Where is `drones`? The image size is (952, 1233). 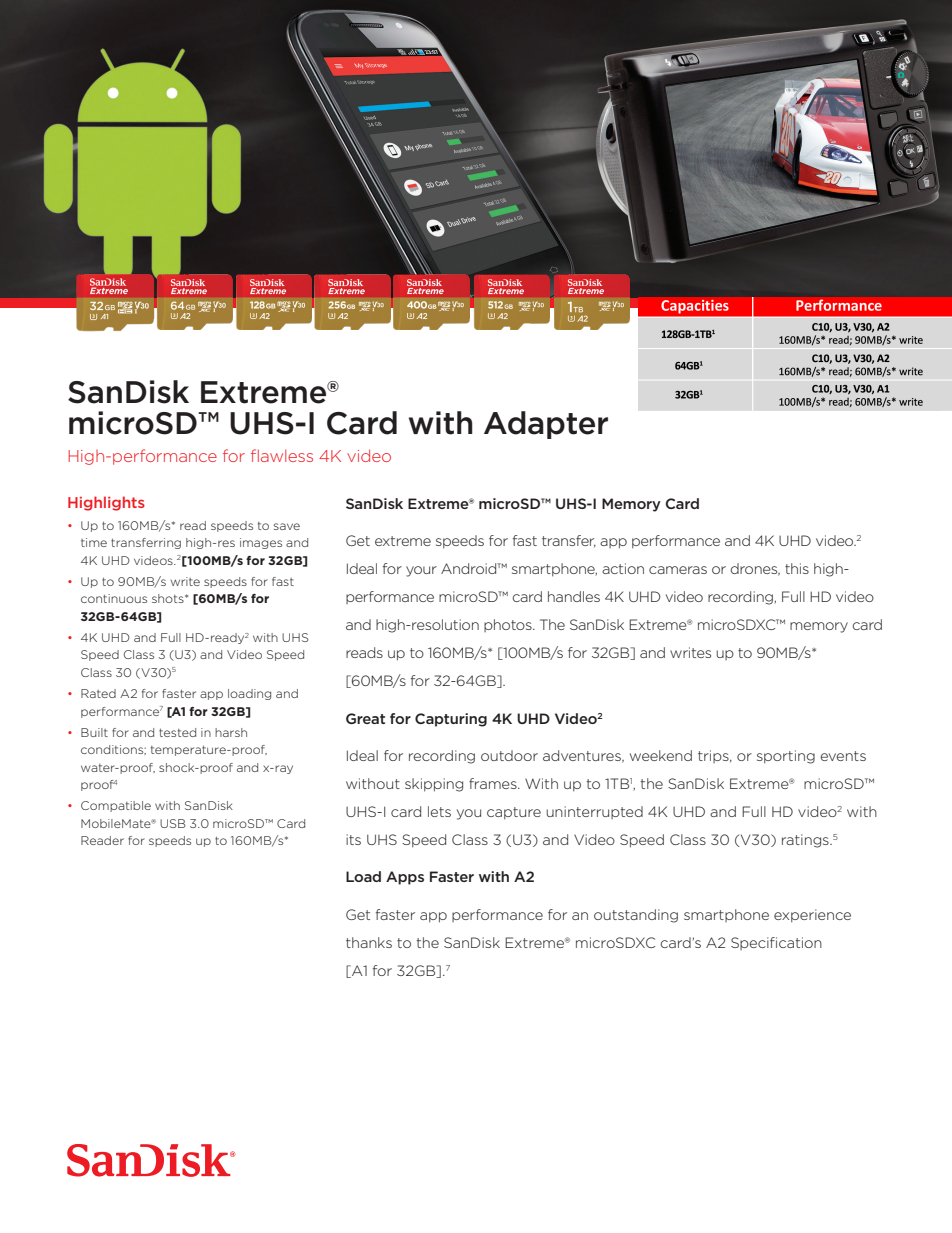
drones is located at coordinates (755, 569).
